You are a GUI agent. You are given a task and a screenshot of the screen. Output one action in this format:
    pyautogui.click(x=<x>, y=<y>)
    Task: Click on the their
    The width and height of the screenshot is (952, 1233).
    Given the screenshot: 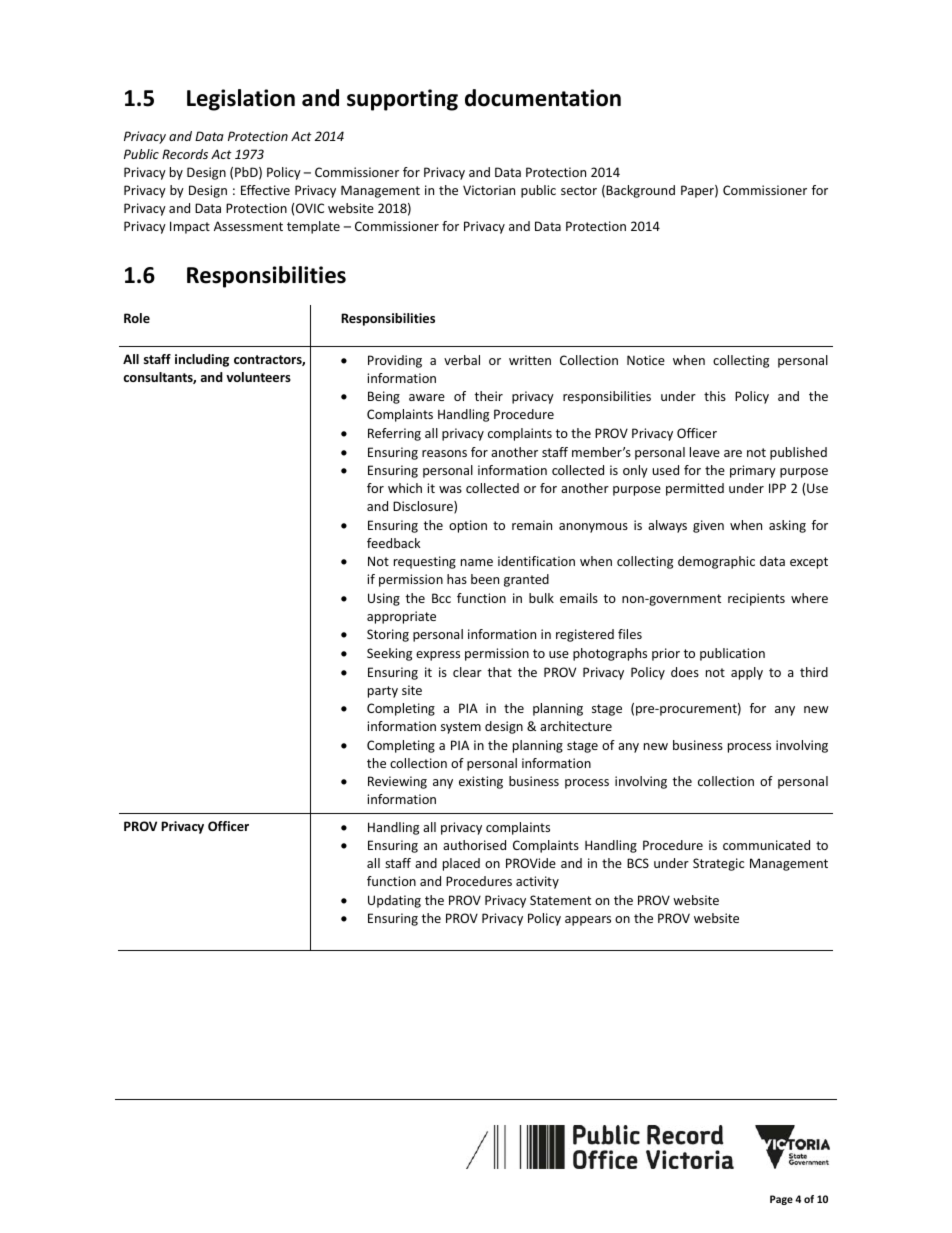 What is the action you would take?
    pyautogui.click(x=489, y=396)
